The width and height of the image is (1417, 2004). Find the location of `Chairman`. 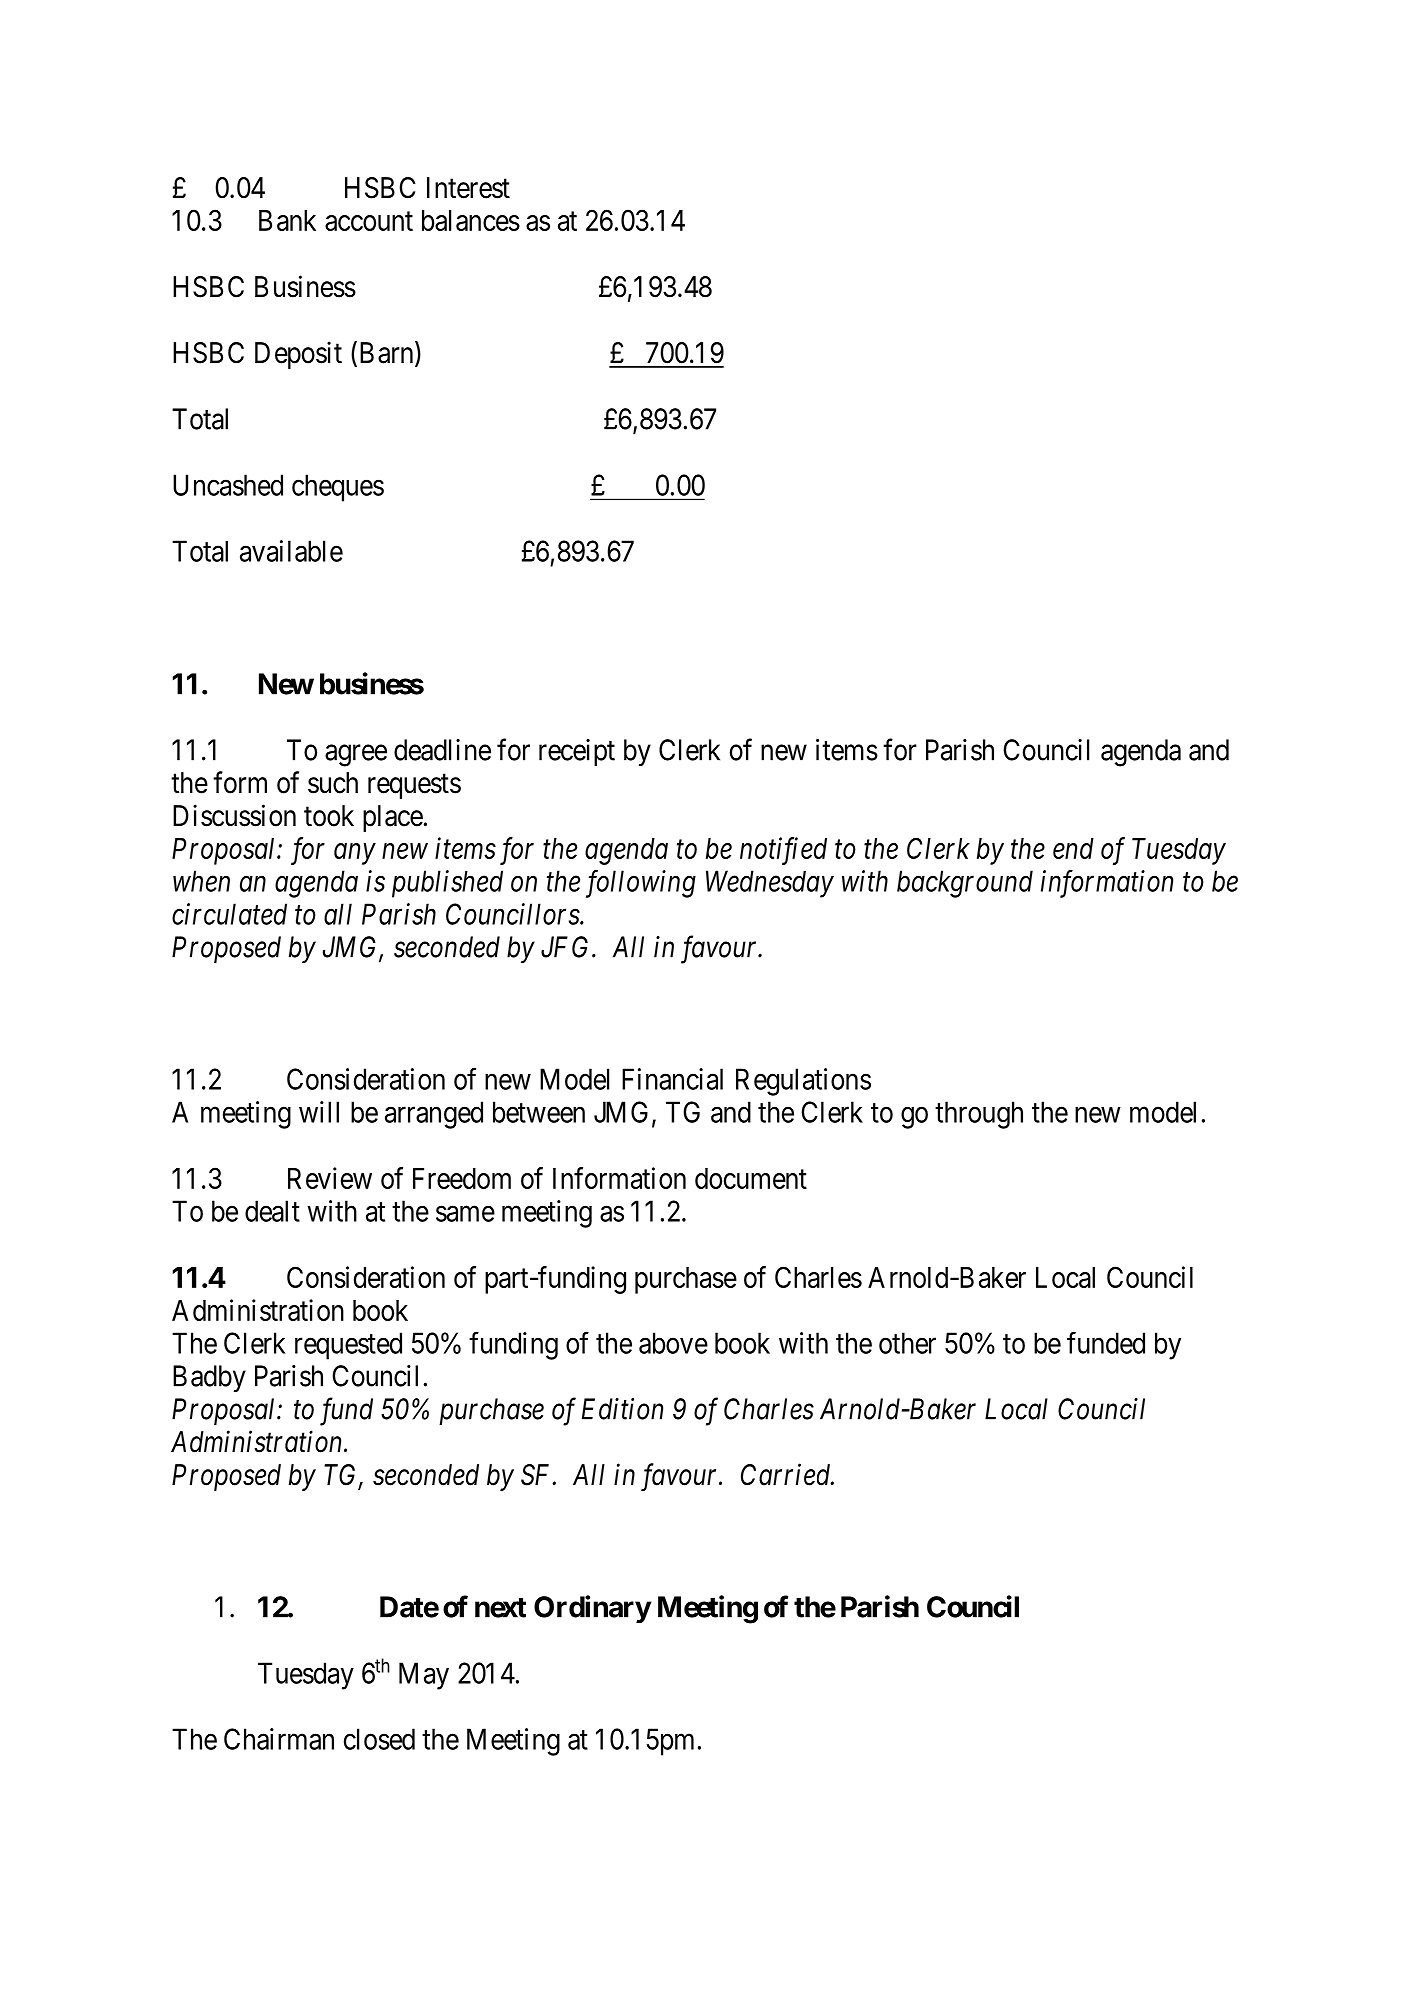

Chairman is located at coordinates (279, 1739).
